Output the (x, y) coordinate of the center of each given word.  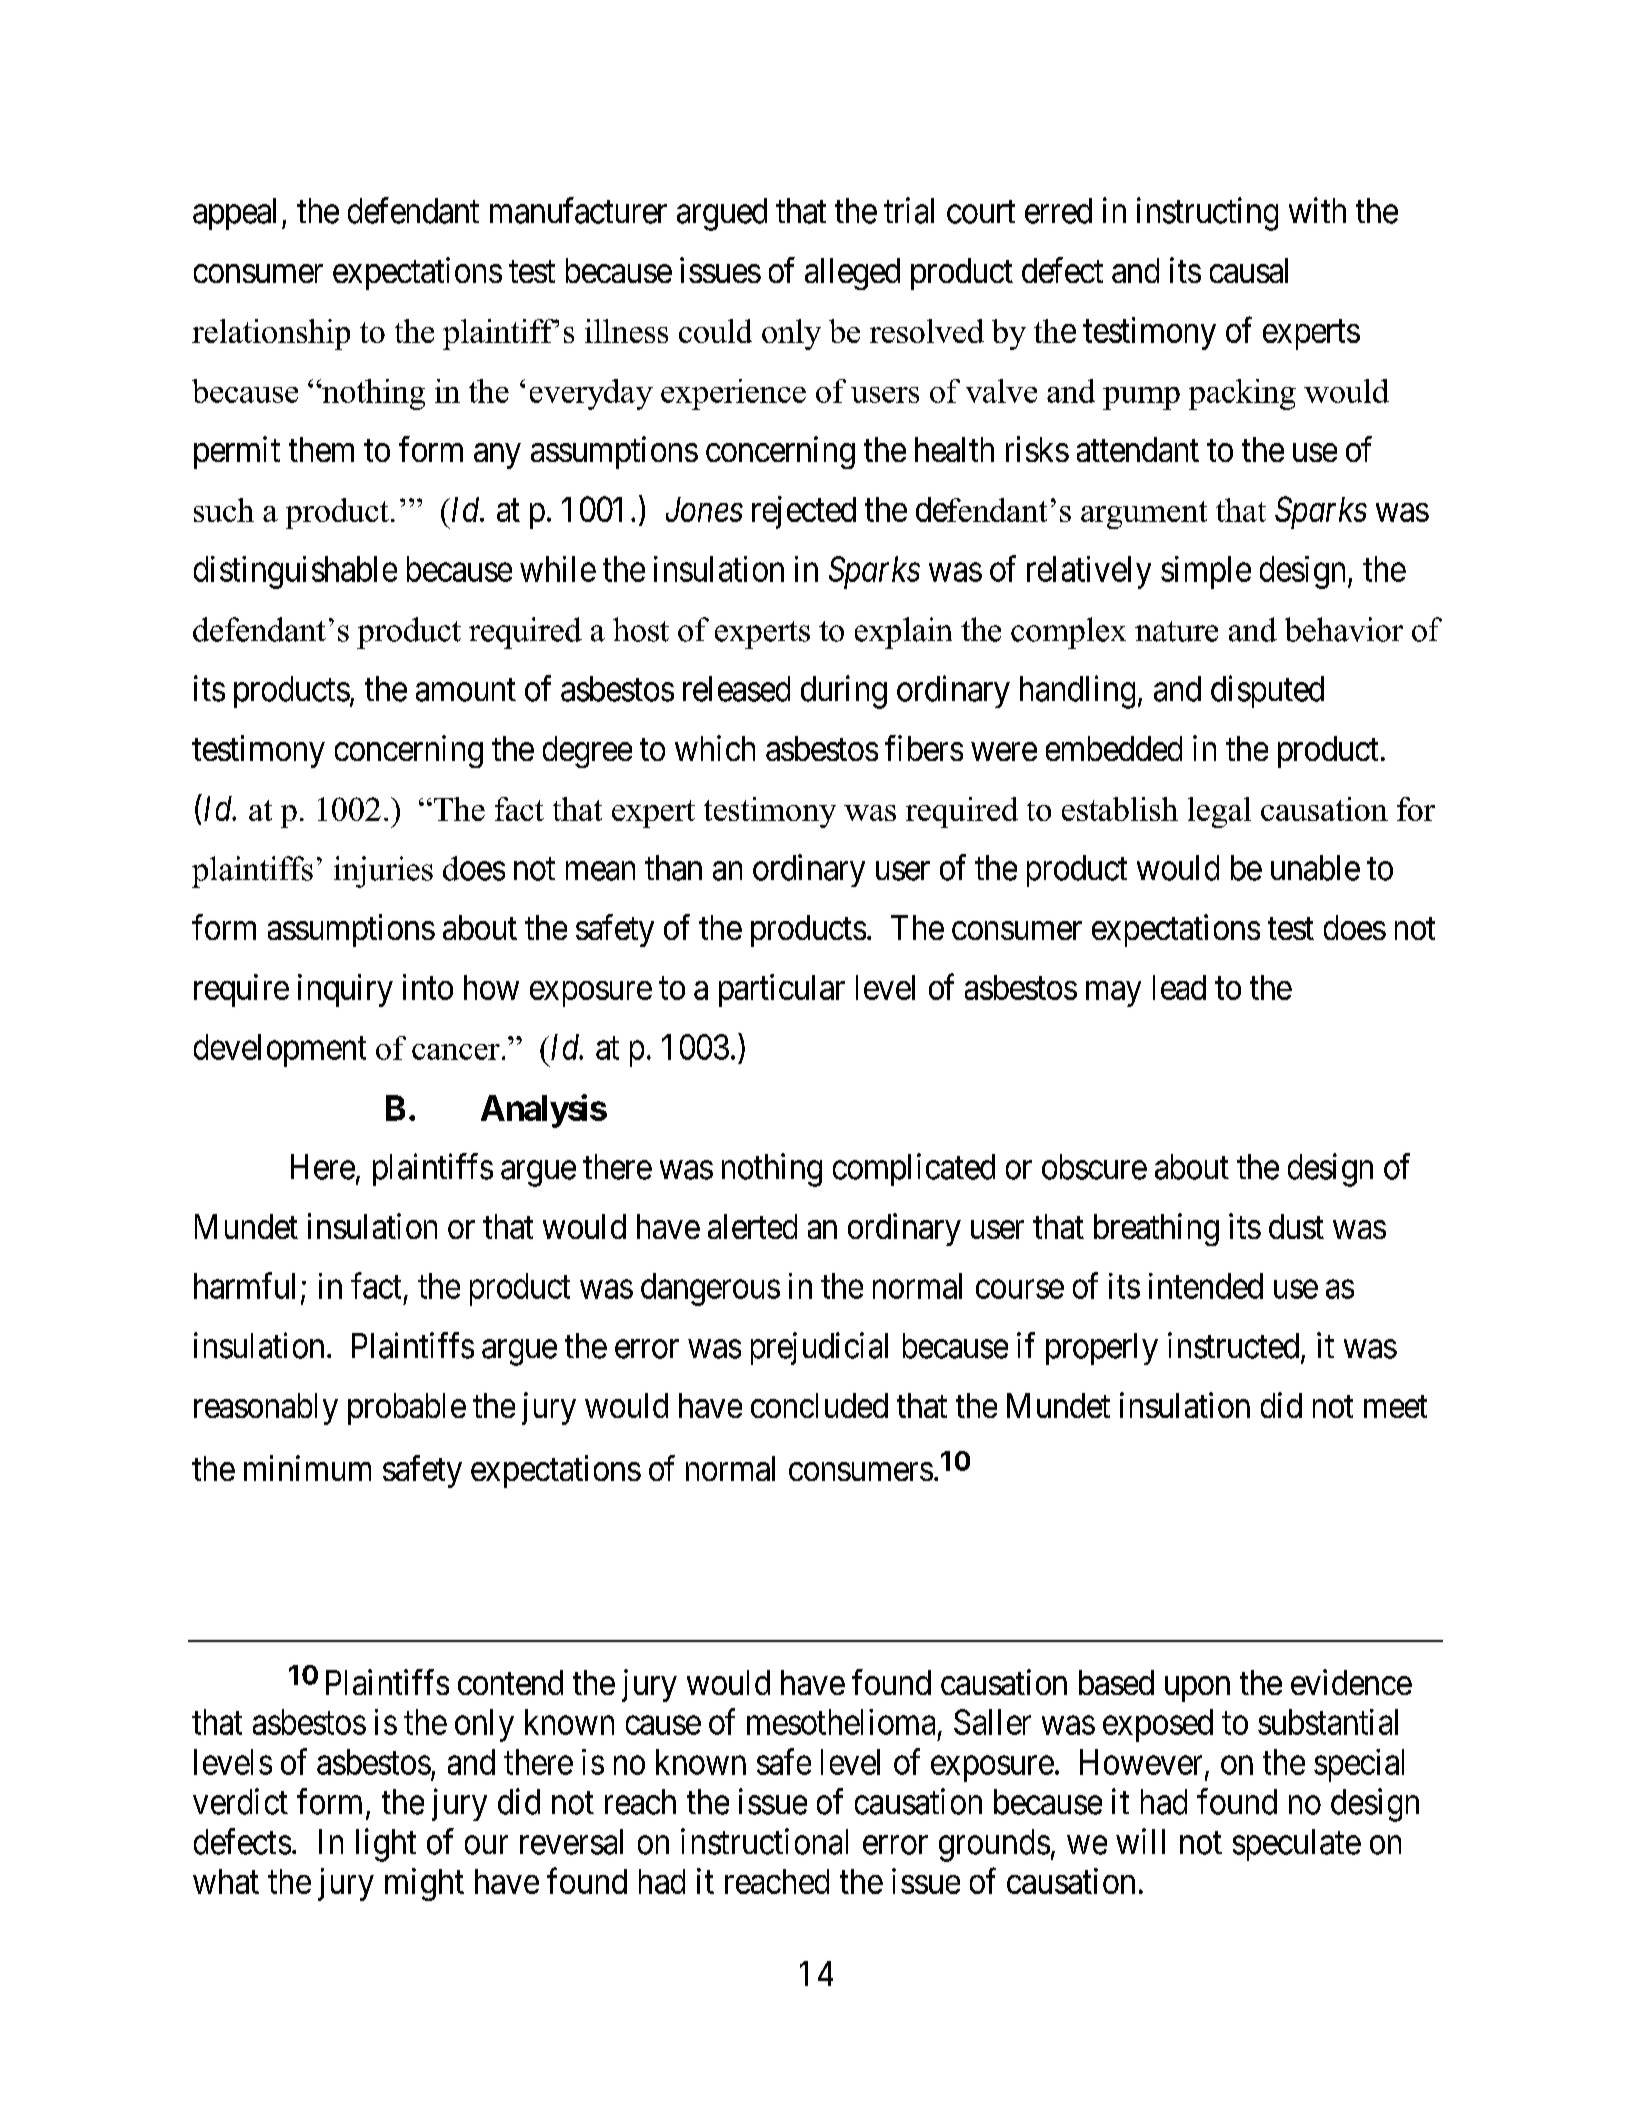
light (386, 1845)
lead (1179, 987)
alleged (852, 274)
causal (1249, 270)
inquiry (345, 990)
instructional (764, 1841)
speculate (1297, 1845)
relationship (271, 334)
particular (782, 990)
